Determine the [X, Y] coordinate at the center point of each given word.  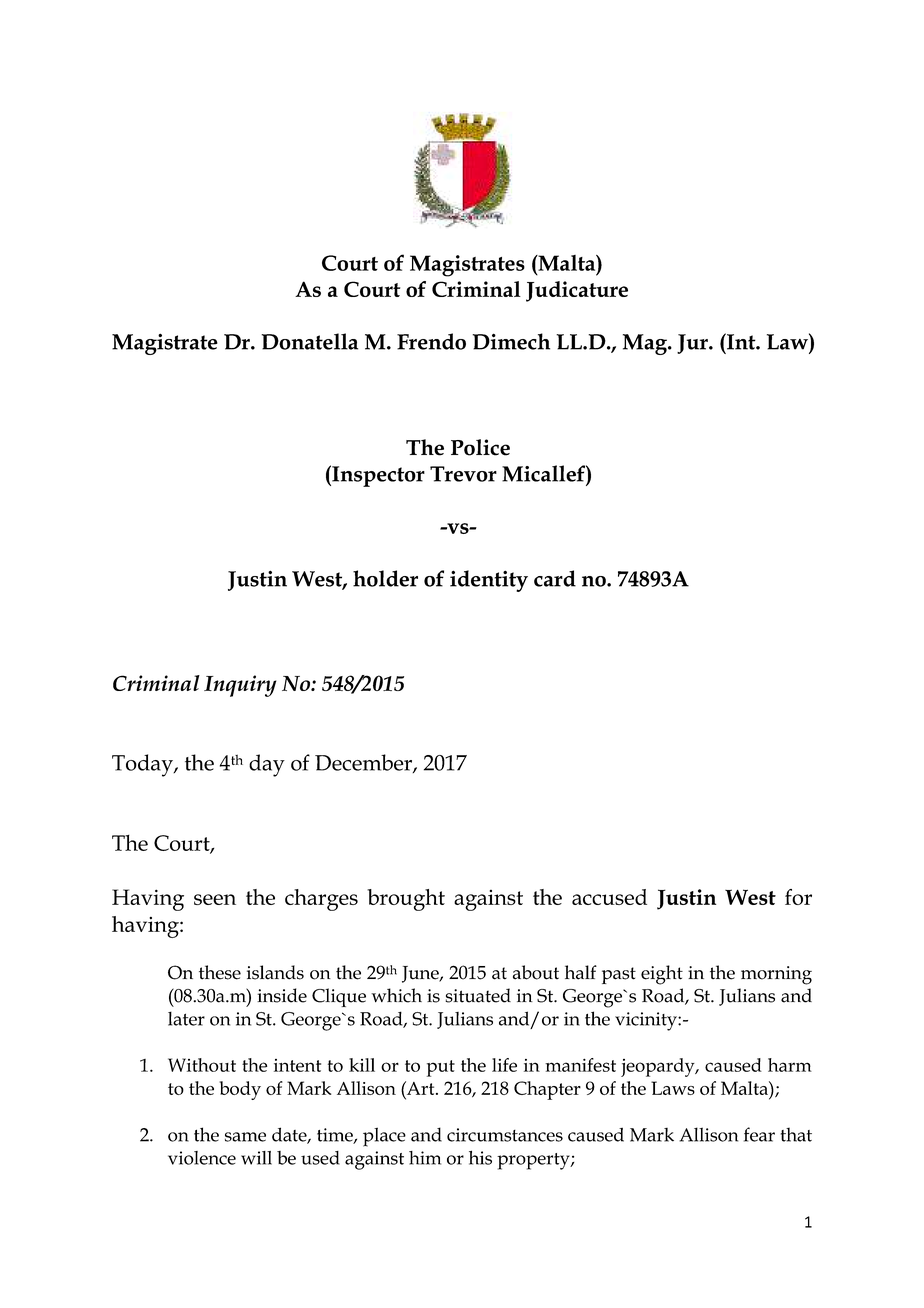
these [220, 972]
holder [385, 578]
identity [489, 581]
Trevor [463, 474]
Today [143, 765]
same [245, 1137]
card [555, 578]
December [364, 763]
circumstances [505, 1135]
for [798, 897]
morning [776, 975]
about [536, 972]
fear [759, 1134]
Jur [693, 344]
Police [480, 447]
